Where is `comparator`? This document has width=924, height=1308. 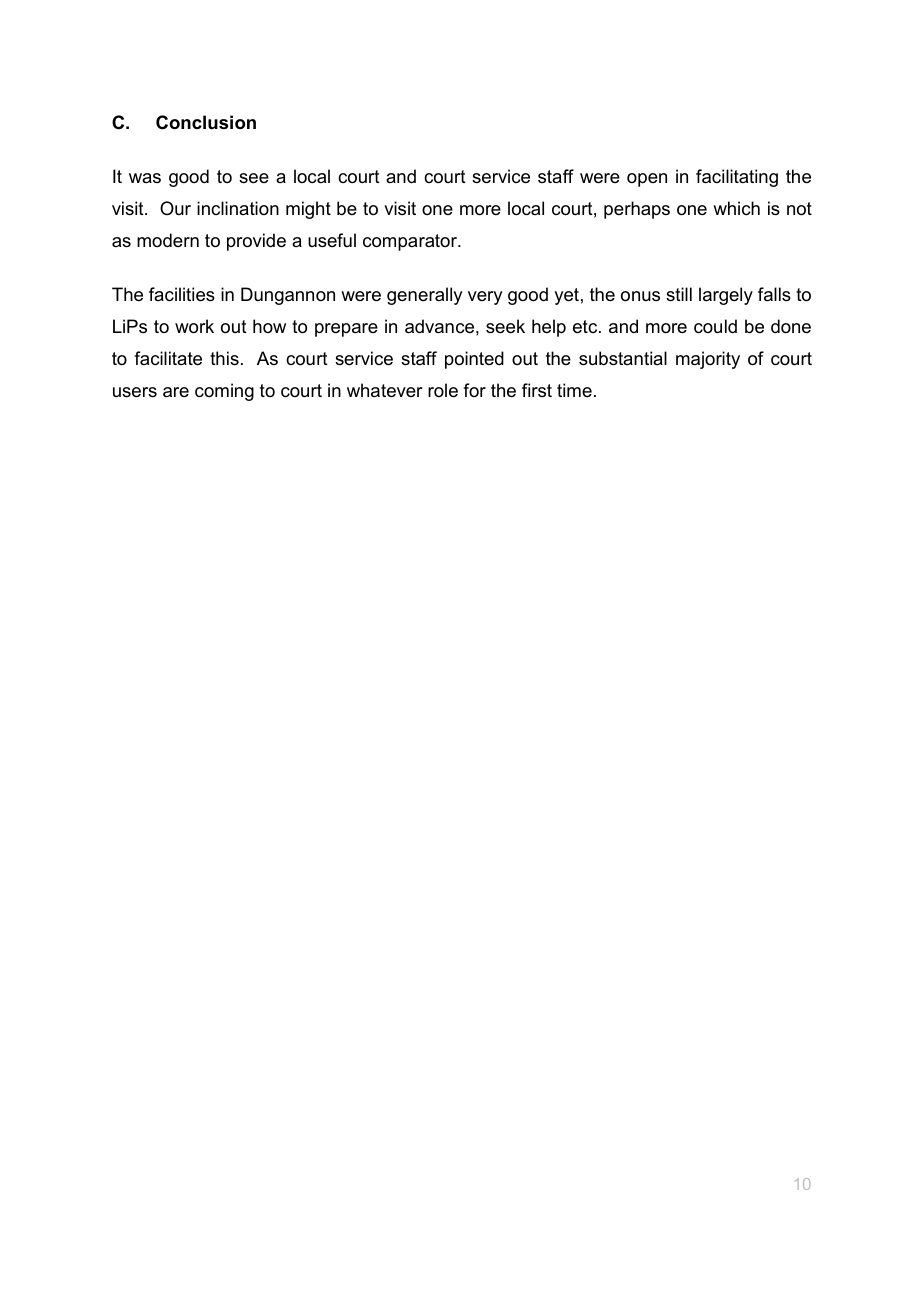
comparator is located at coordinates (411, 242).
